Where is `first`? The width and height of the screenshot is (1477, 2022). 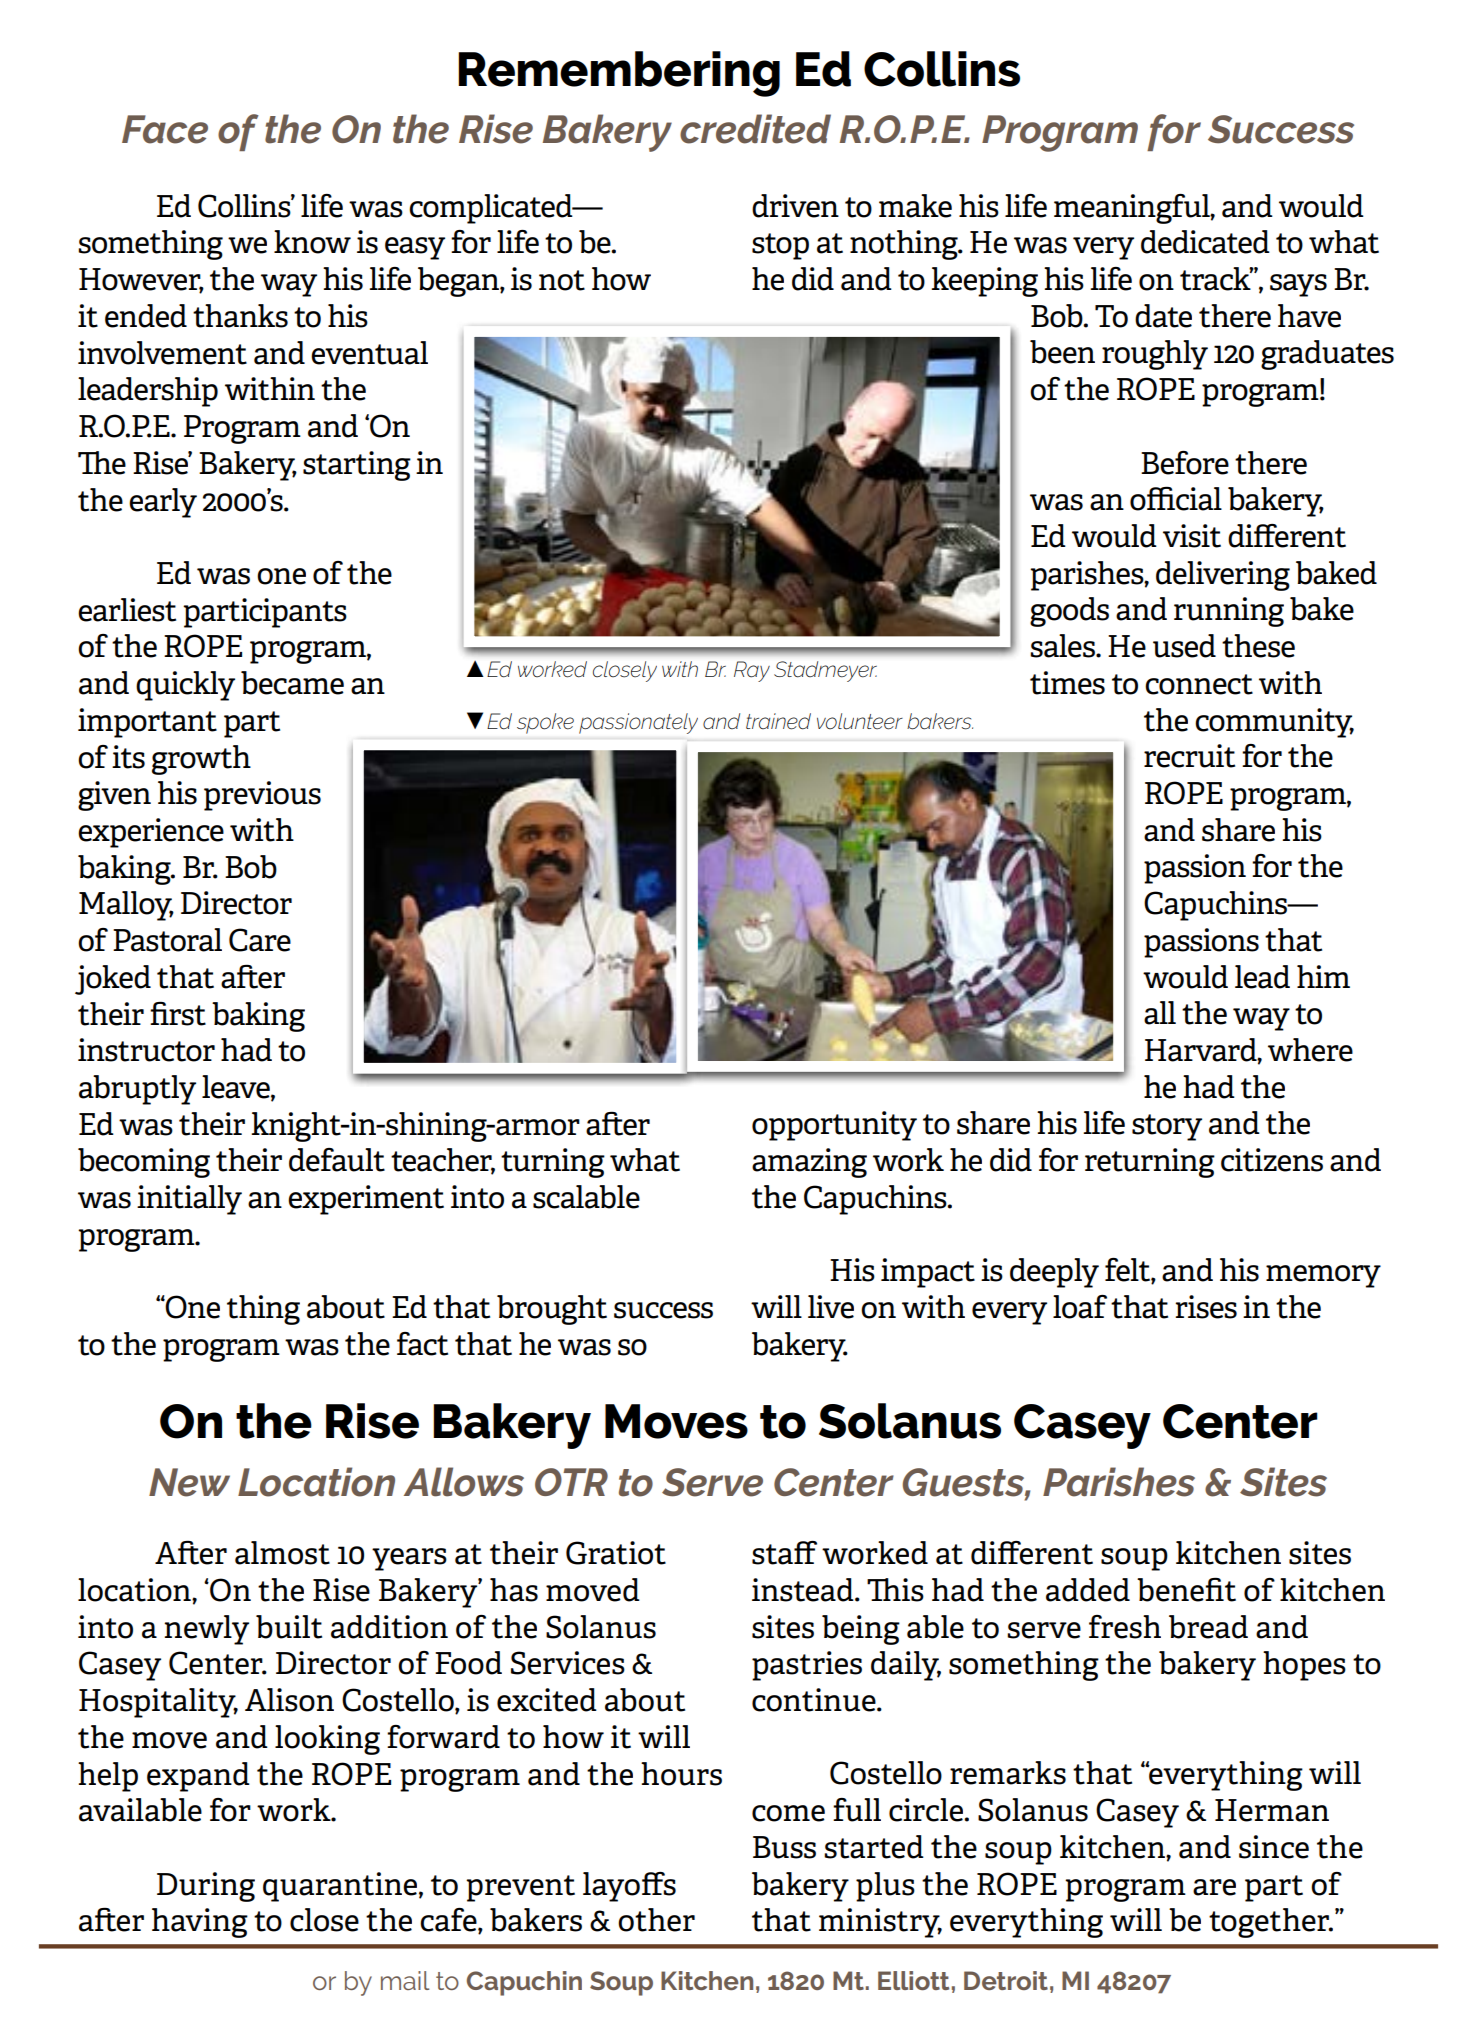 first is located at coordinates (178, 1014).
